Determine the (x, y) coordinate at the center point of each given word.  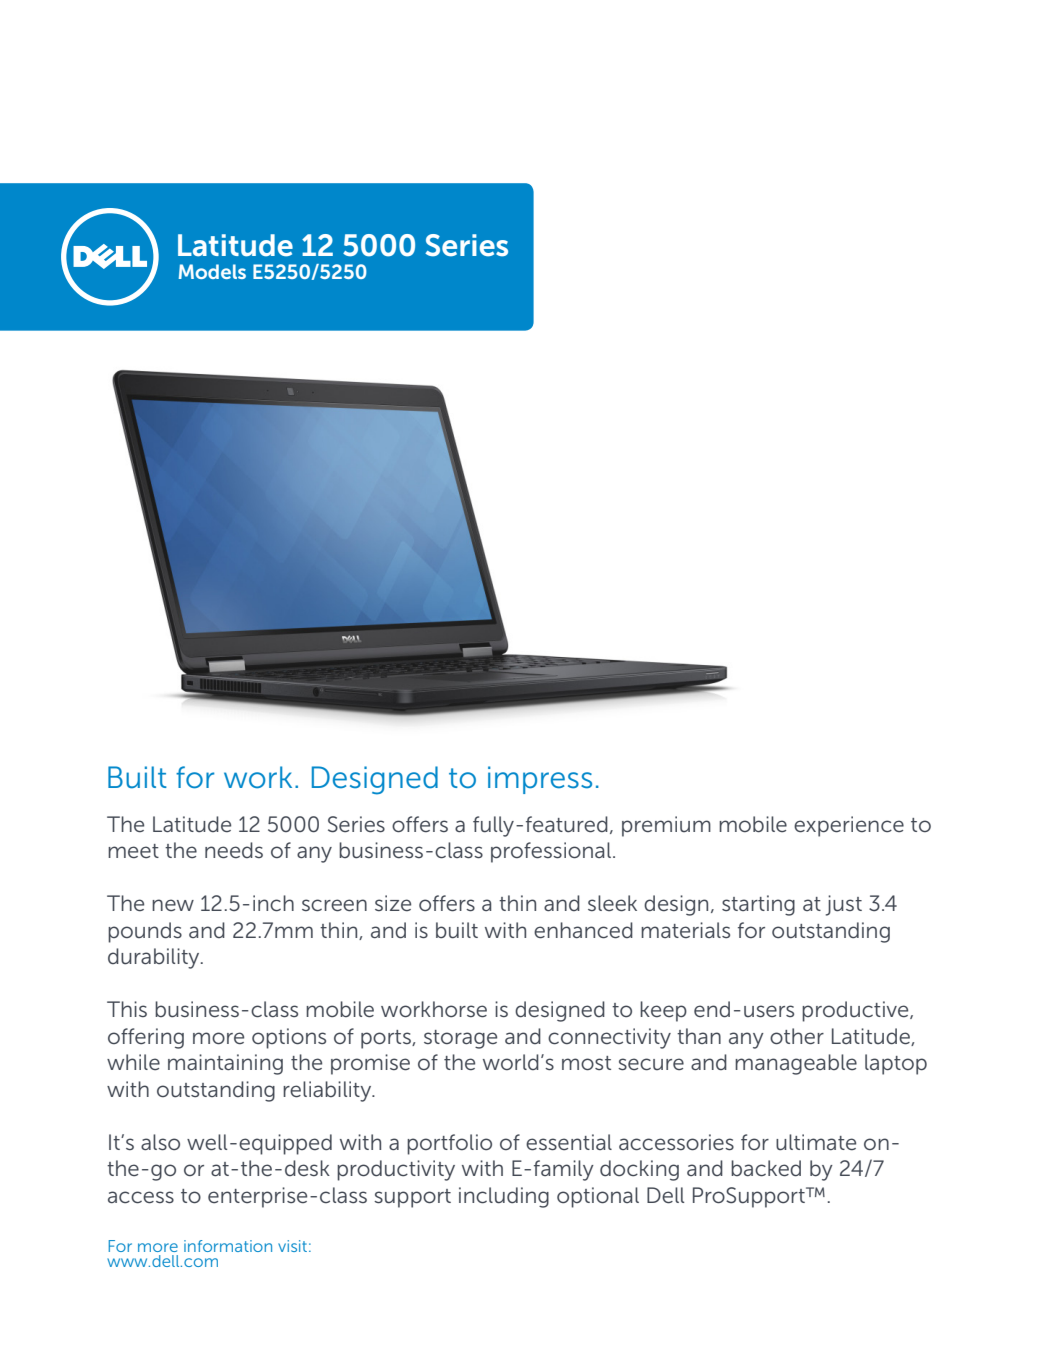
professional (551, 852)
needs (234, 850)
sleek (612, 903)
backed (766, 1168)
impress (540, 780)
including (504, 1197)
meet (133, 851)
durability (155, 958)
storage (460, 1039)
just (844, 905)
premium (666, 826)
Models (212, 271)
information (228, 1246)
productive (856, 1011)
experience (849, 826)
